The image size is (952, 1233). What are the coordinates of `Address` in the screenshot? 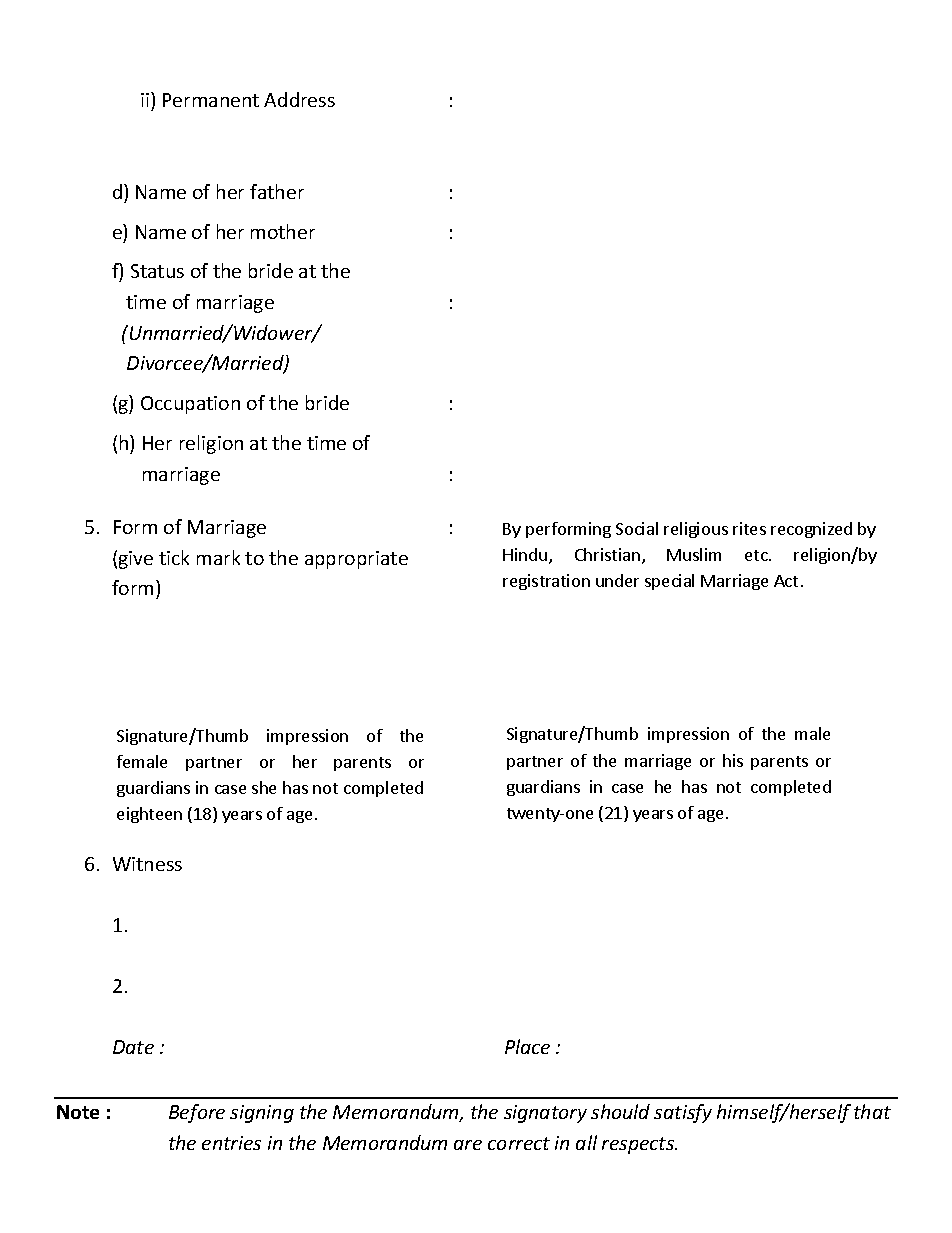 It's located at (299, 99).
